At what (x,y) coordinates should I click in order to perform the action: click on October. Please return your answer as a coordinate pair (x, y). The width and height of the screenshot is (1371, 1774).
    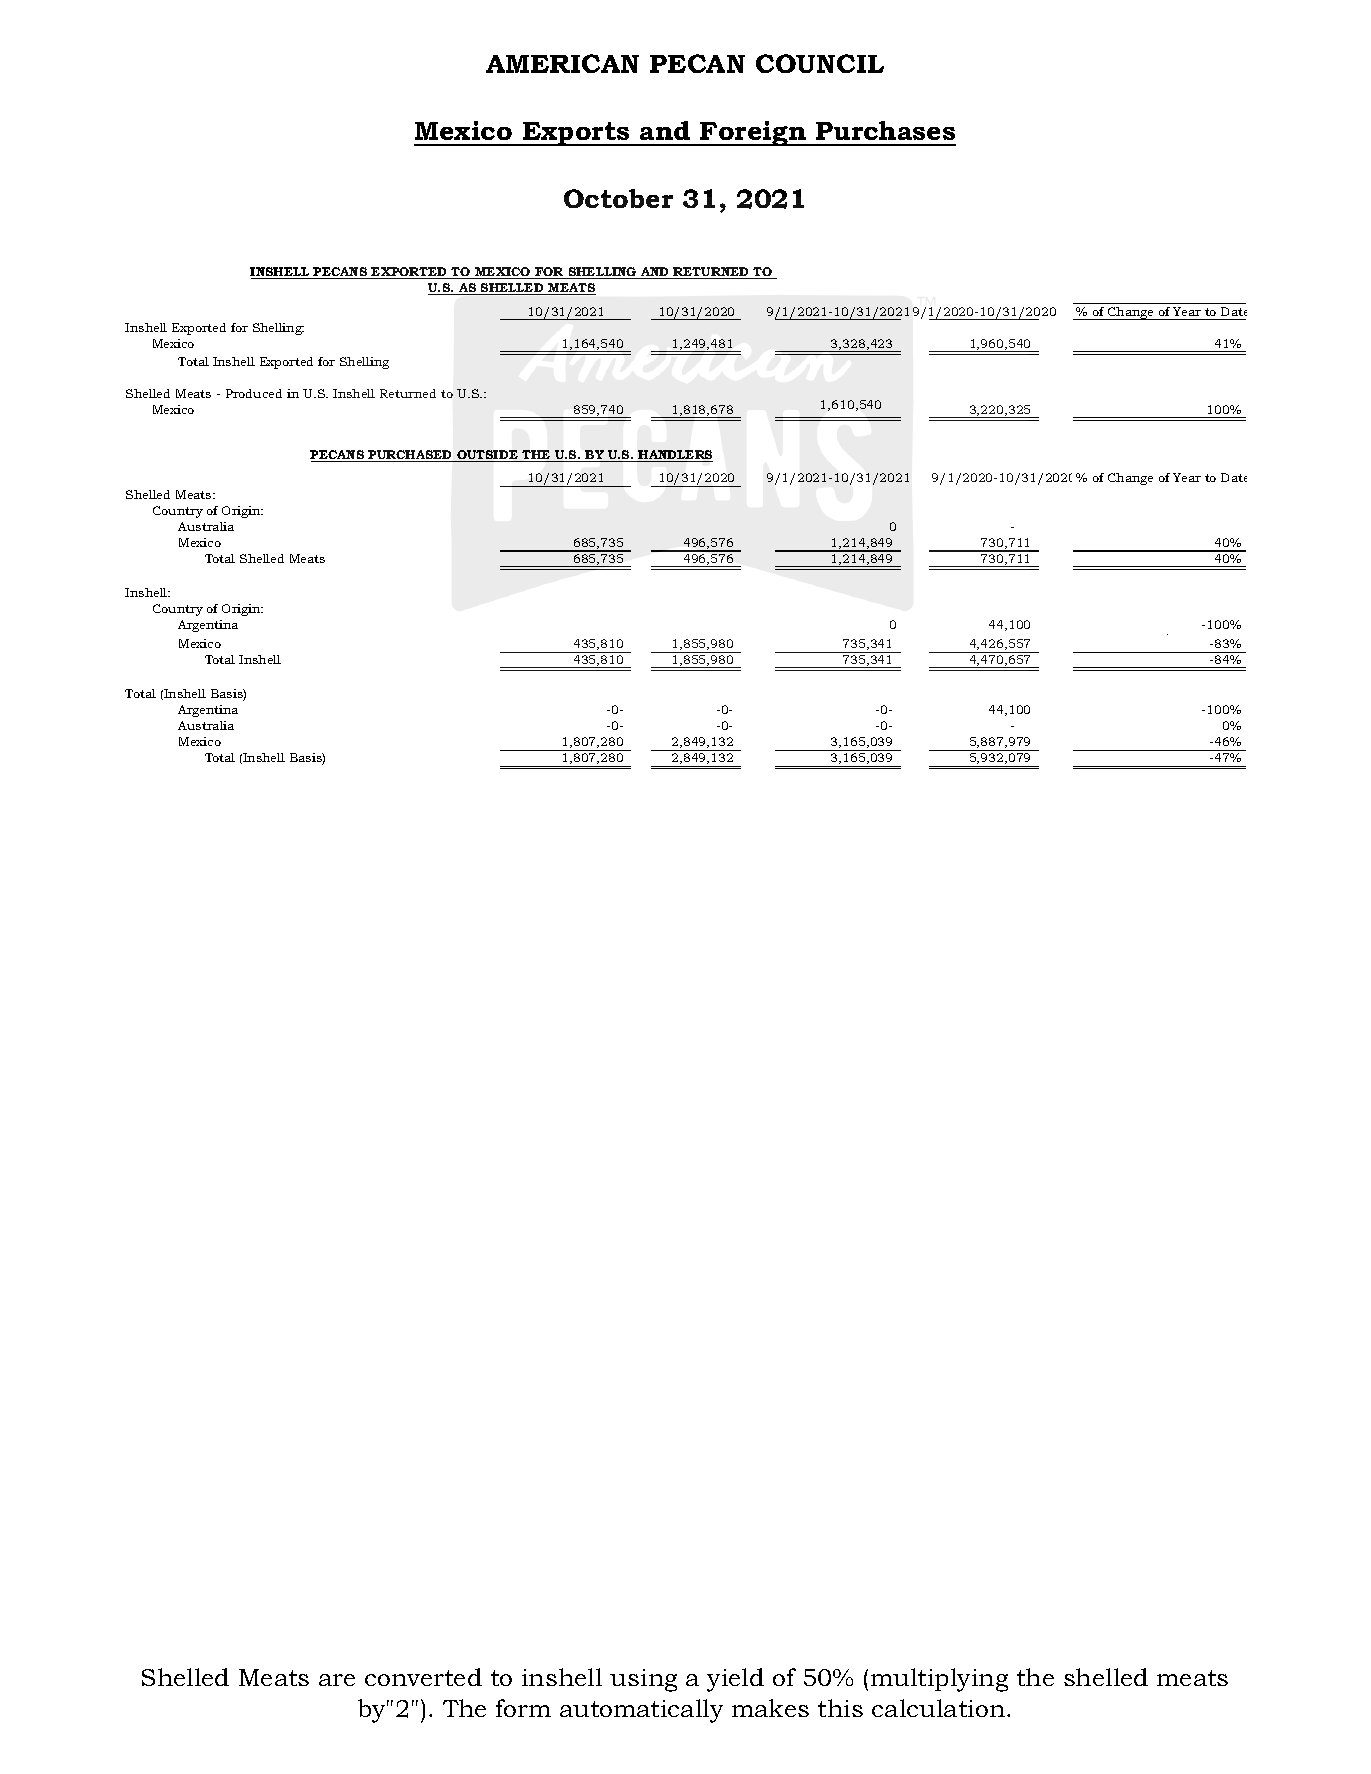
    Looking at the image, I should click on (618, 198).
